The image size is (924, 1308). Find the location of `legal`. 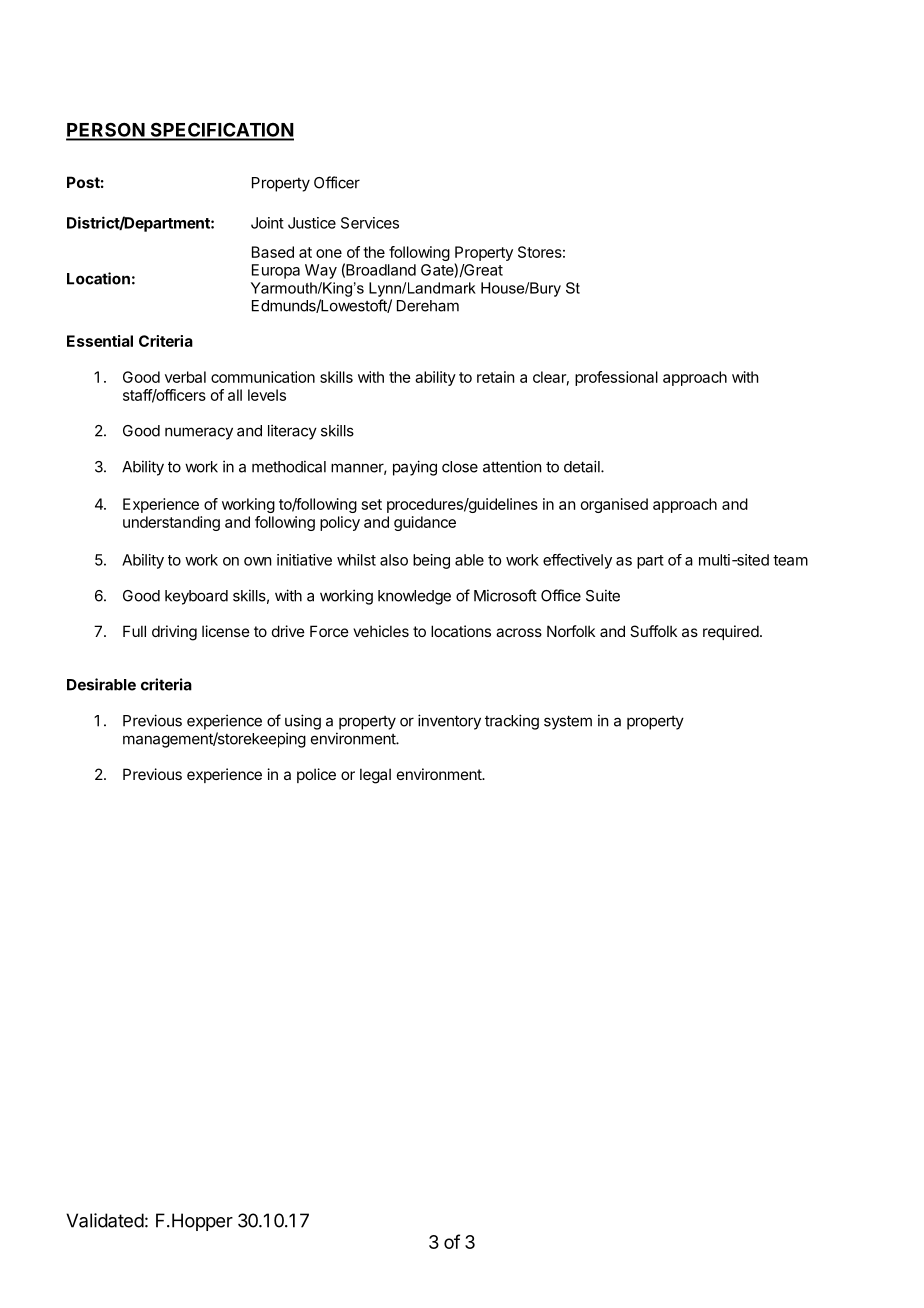

legal is located at coordinates (375, 776).
